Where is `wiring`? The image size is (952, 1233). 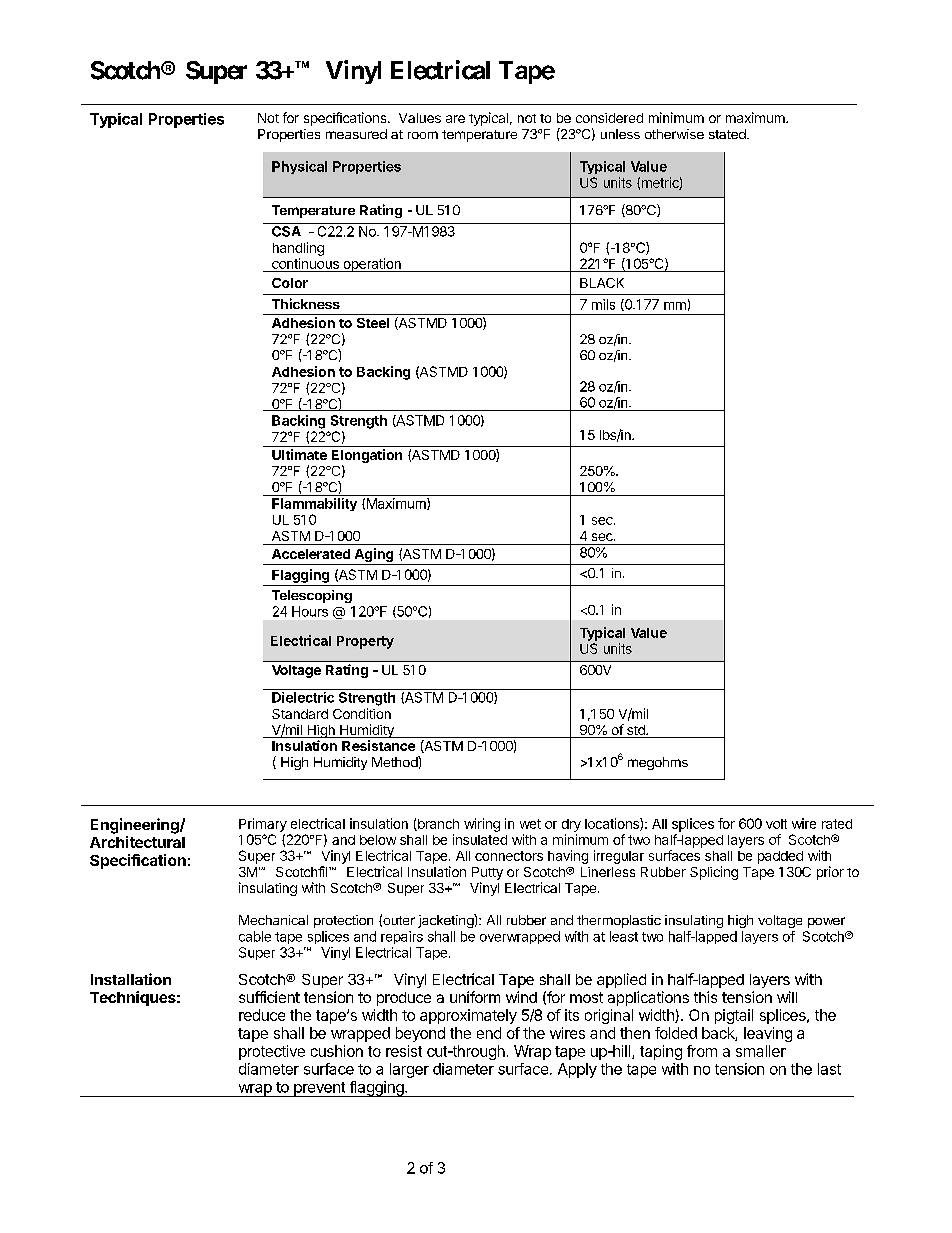 wiring is located at coordinates (482, 825).
